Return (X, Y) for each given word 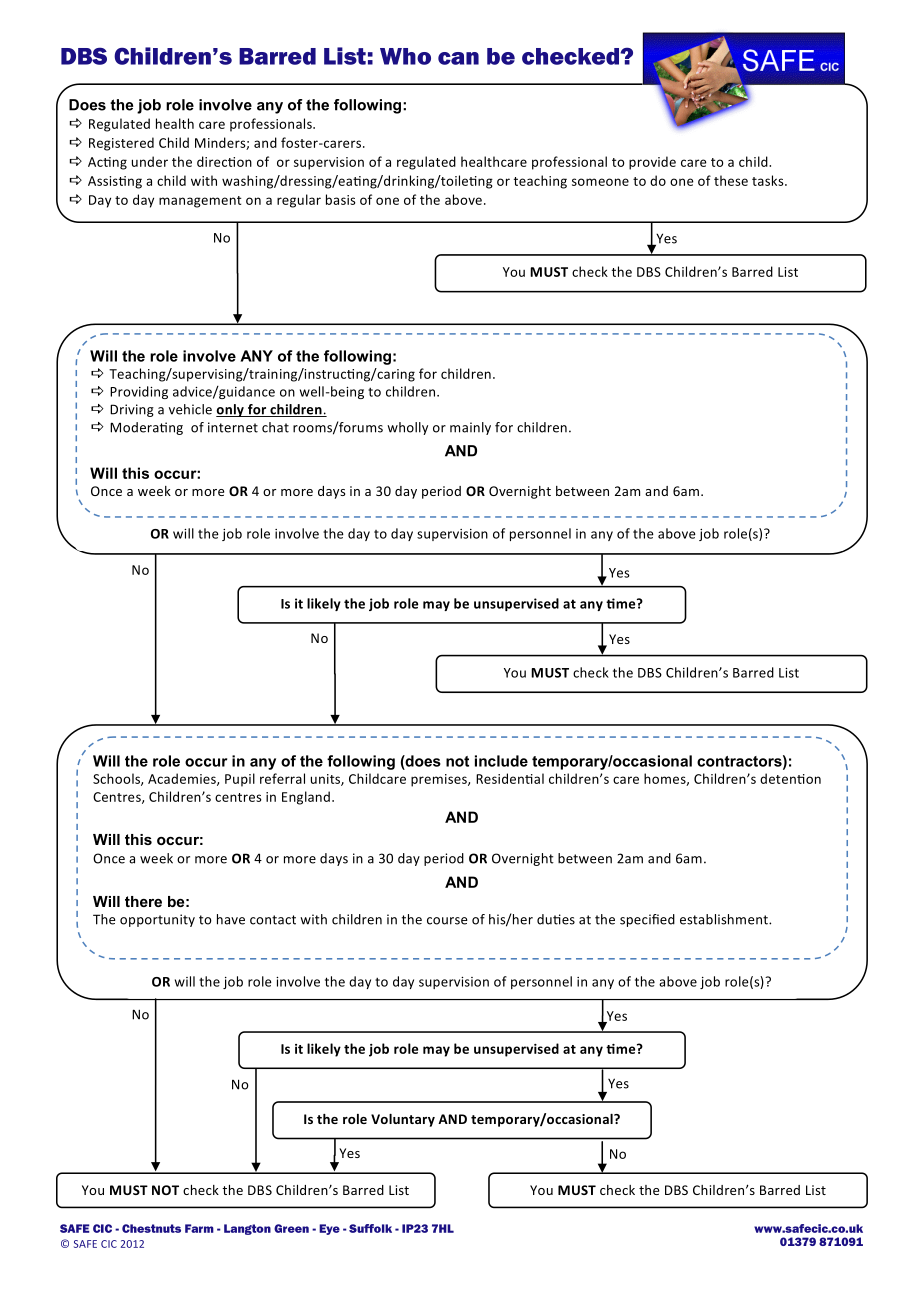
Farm (199, 1228)
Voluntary (403, 1120)
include (501, 761)
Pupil (240, 780)
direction (224, 161)
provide (652, 163)
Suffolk (370, 1228)
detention (790, 778)
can (458, 58)
